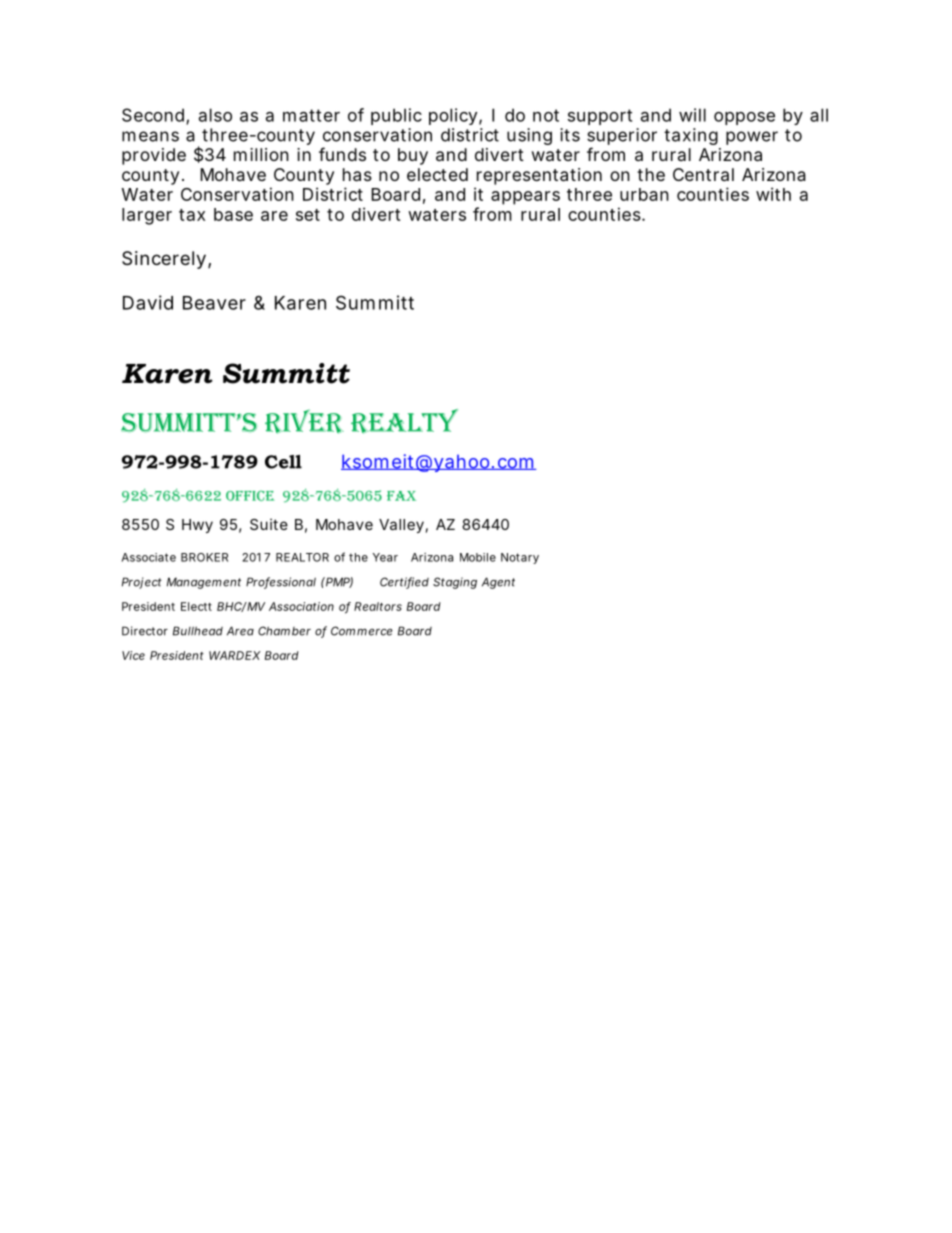 Image resolution: width=952 pixels, height=1233 pixels. What do you see at coordinates (498, 583) in the screenshot?
I see `Agent` at bounding box center [498, 583].
